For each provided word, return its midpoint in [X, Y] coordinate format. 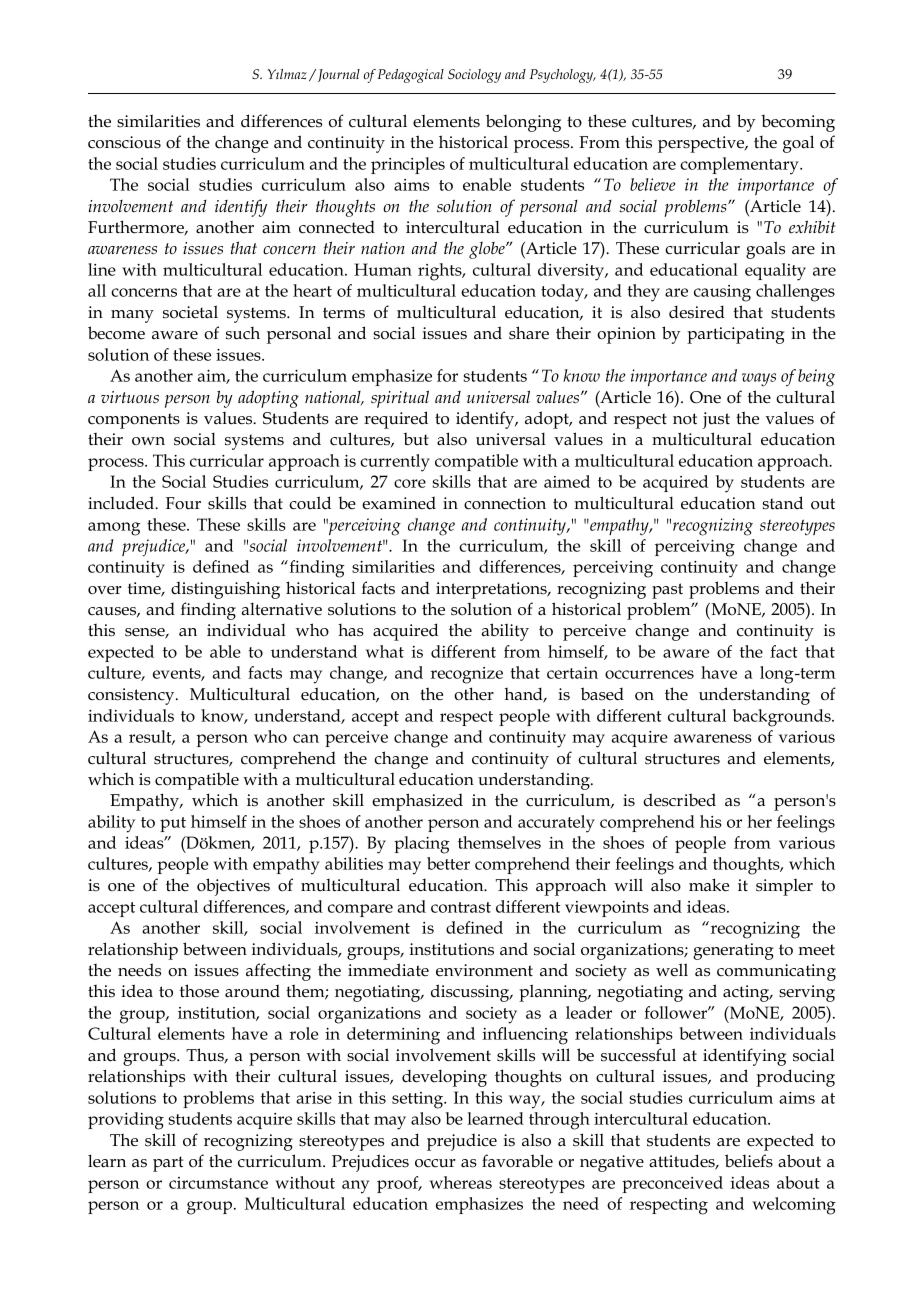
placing [422, 845]
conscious [124, 142]
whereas [460, 1182]
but [416, 439]
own [148, 441]
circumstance [218, 1183]
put [173, 824]
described [679, 800]
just [716, 420]
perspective [702, 144]
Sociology [474, 76]
